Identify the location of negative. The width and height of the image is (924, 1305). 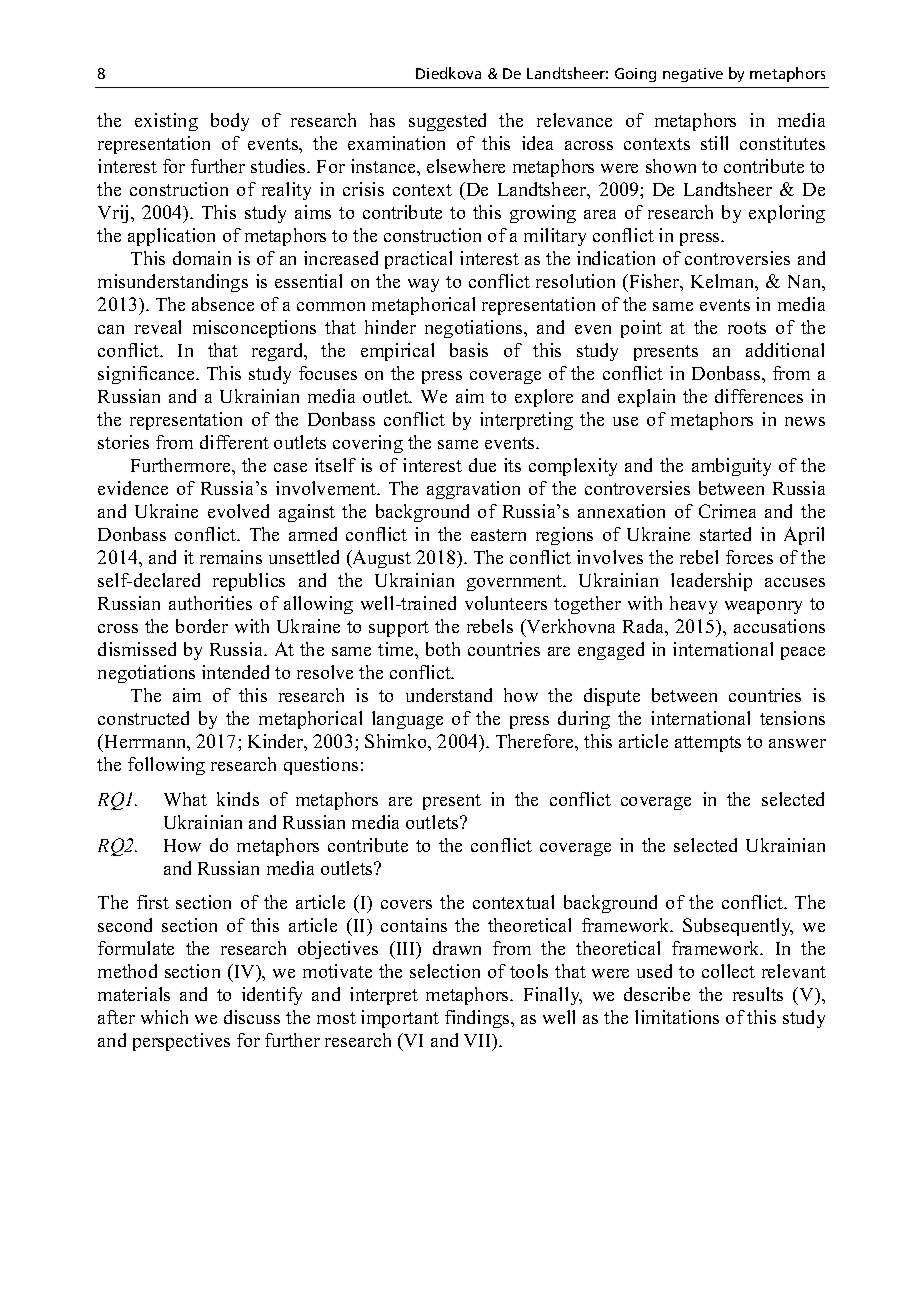
(693, 75).
